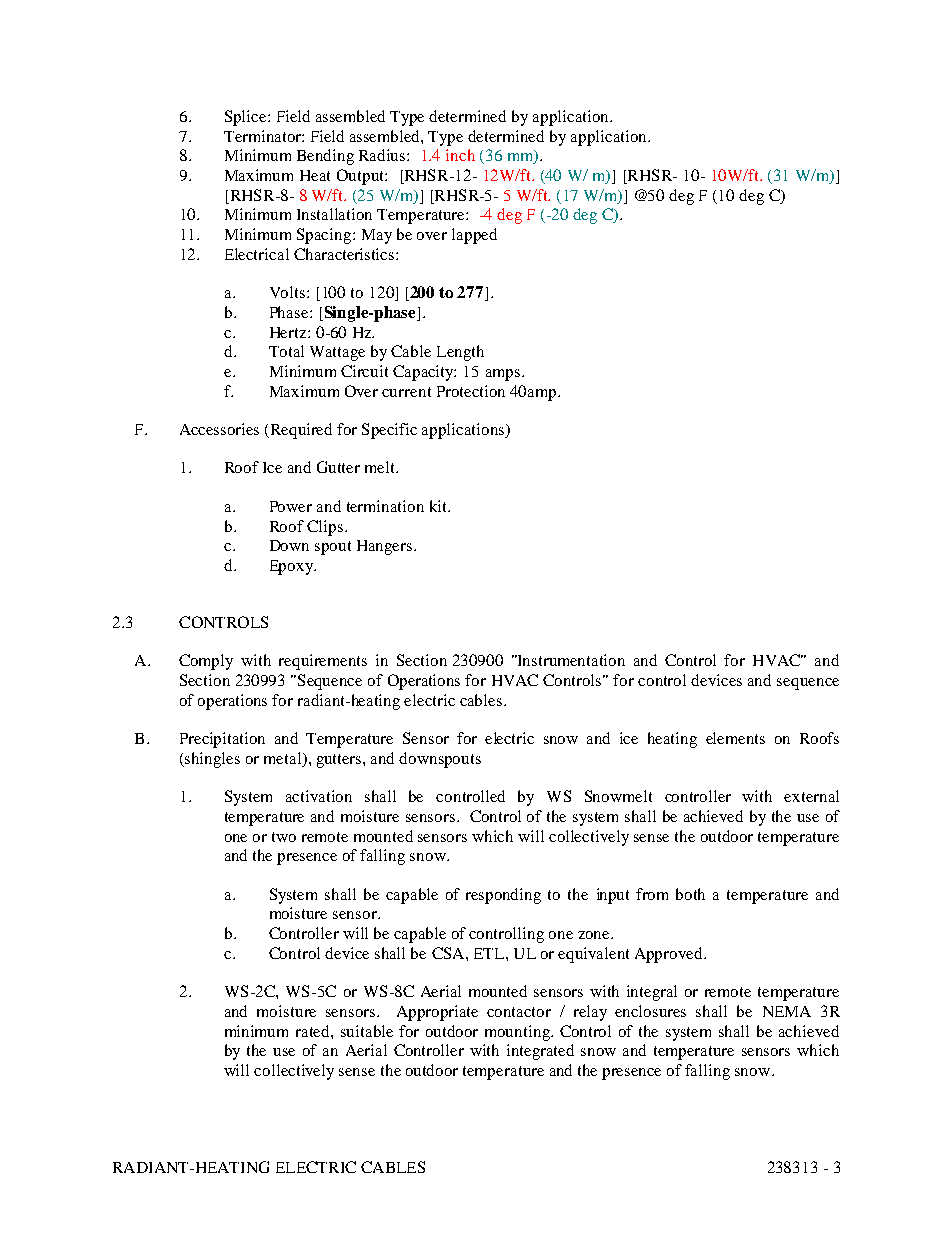  I want to click on suitable, so click(367, 1031).
